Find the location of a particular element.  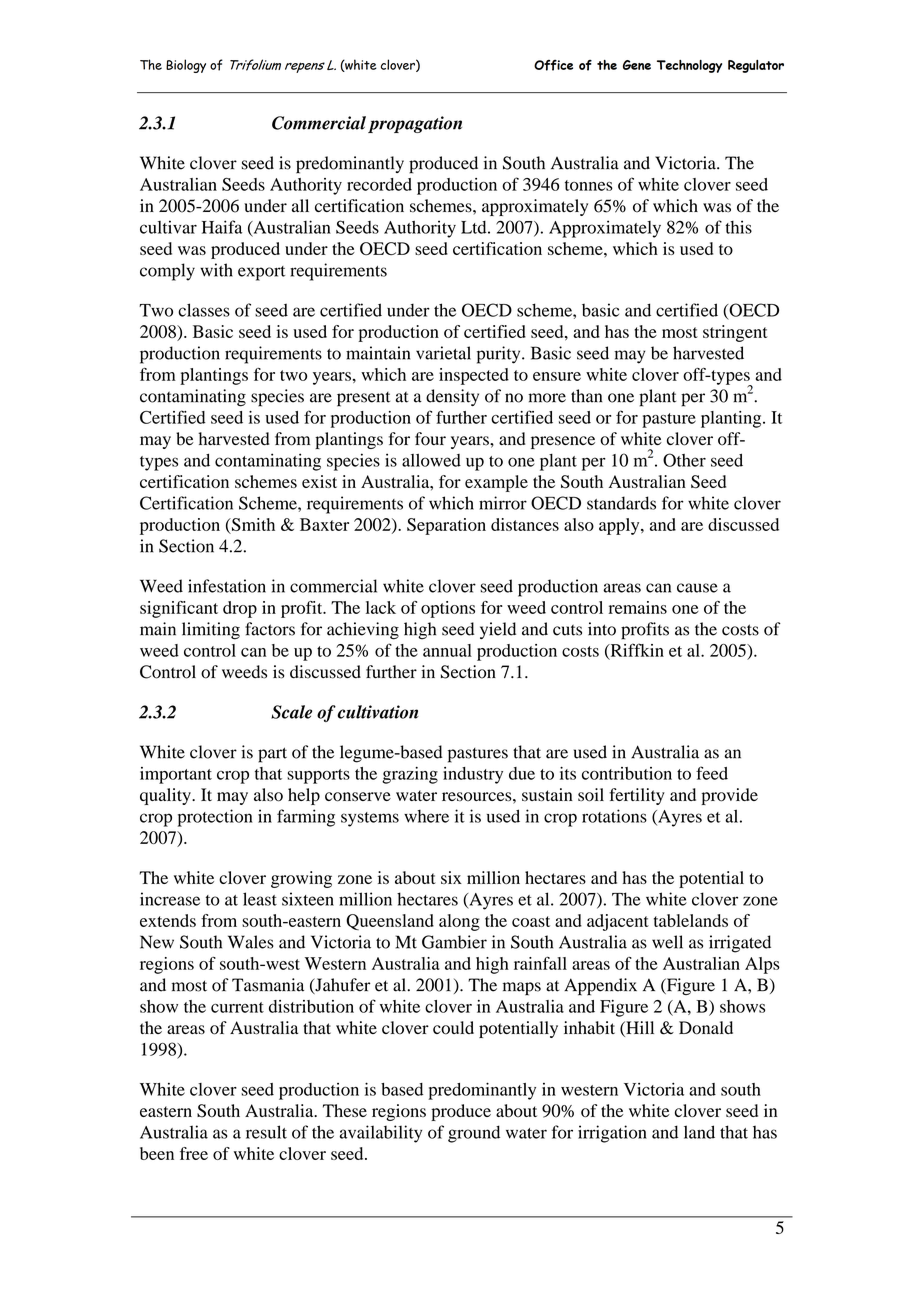

protection is located at coordinates (215, 818).
